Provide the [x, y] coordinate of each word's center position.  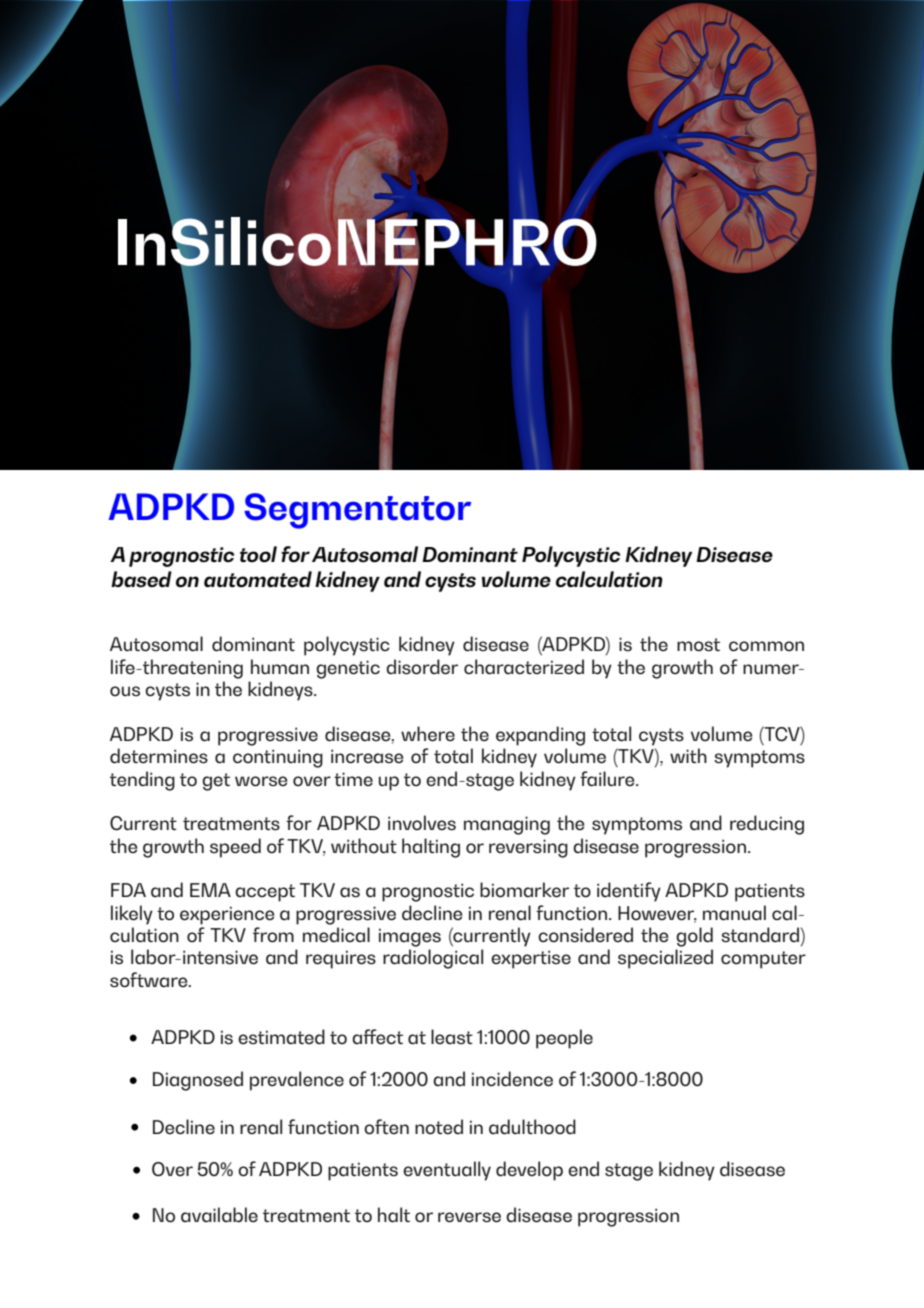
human [280, 666]
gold [694, 937]
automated [258, 579]
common [766, 646]
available [219, 1214]
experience [227, 915]
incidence [512, 1078]
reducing [767, 825]
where [428, 733]
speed [235, 848]
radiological [433, 959]
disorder [422, 667]
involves [422, 822]
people [564, 1039]
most [698, 644]
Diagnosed [198, 1081]
